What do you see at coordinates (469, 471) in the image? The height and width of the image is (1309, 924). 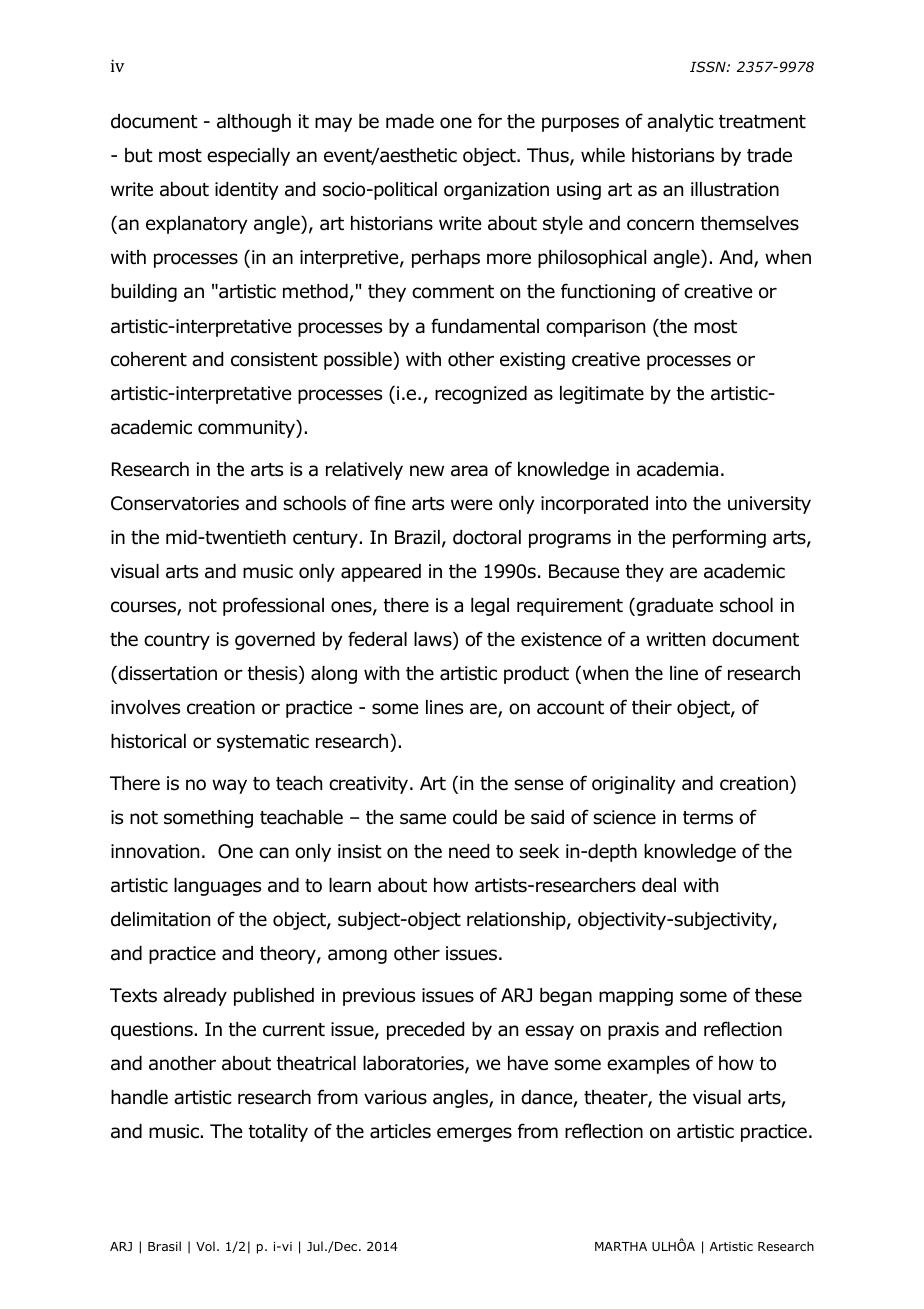 I see `area` at bounding box center [469, 471].
